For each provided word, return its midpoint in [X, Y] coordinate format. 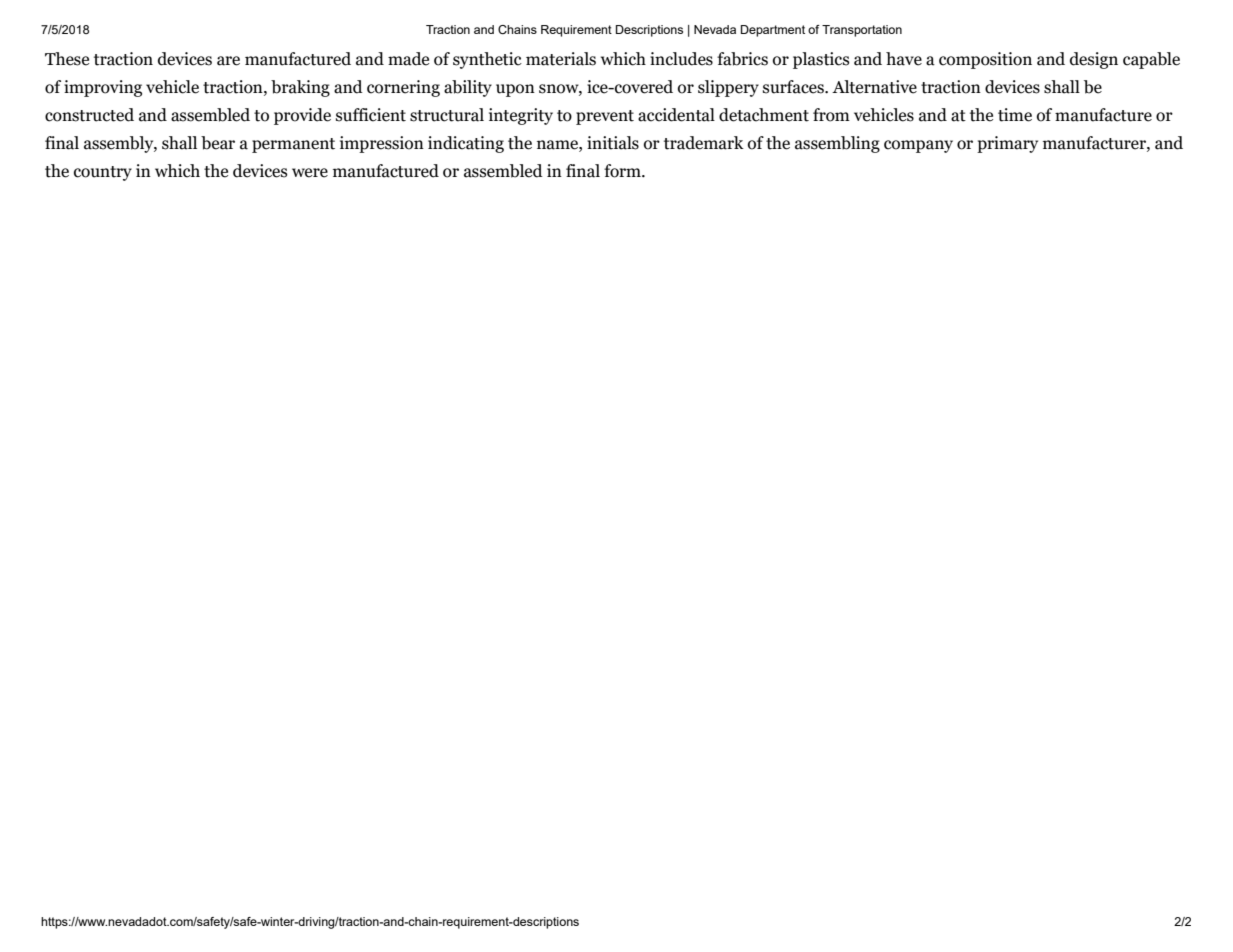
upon [515, 90]
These [67, 59]
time [1015, 115]
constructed [89, 115]
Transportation [862, 31]
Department [773, 31]
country [103, 173]
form [623, 171]
